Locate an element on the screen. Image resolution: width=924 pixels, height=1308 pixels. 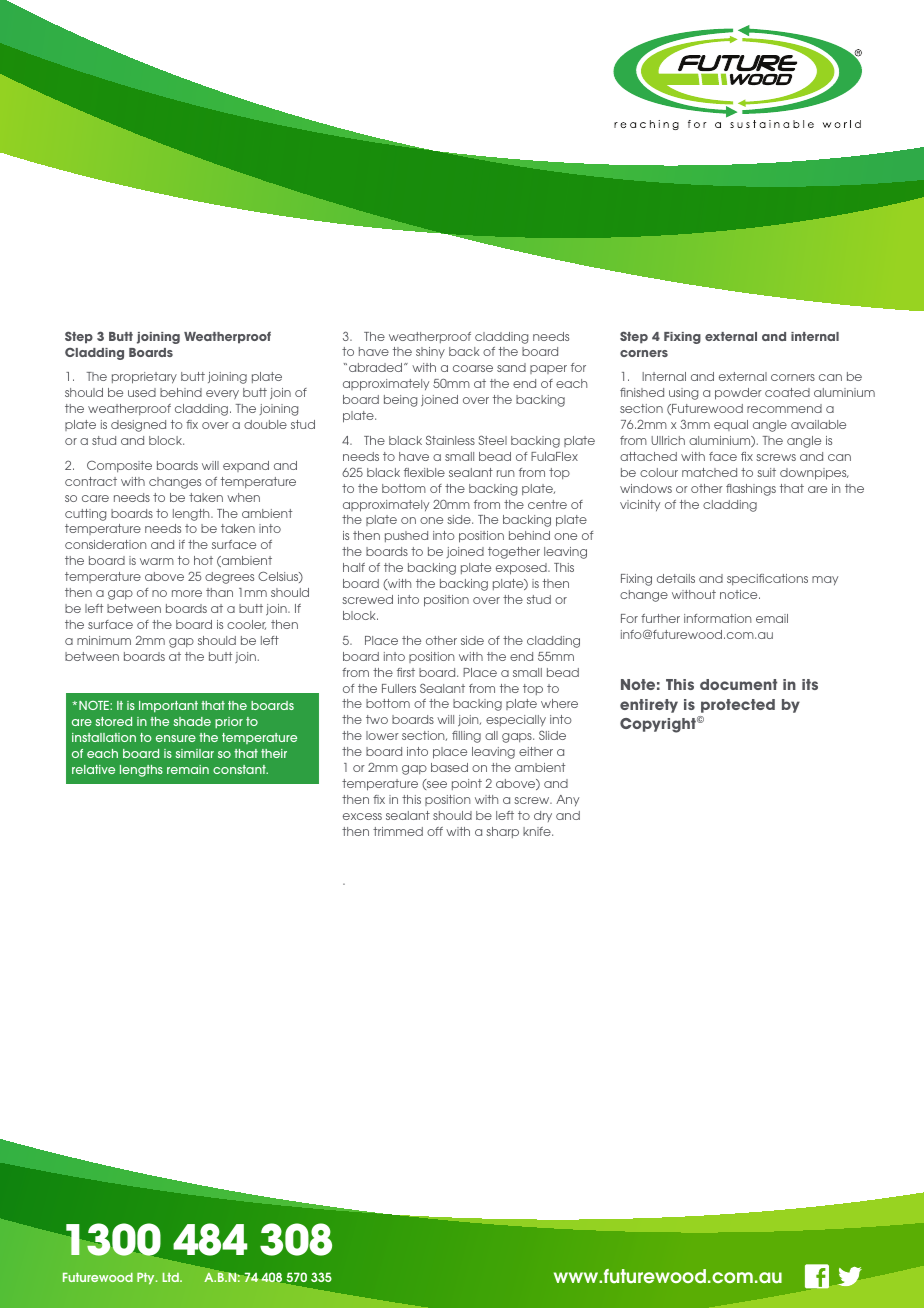
powder is located at coordinates (738, 394).
